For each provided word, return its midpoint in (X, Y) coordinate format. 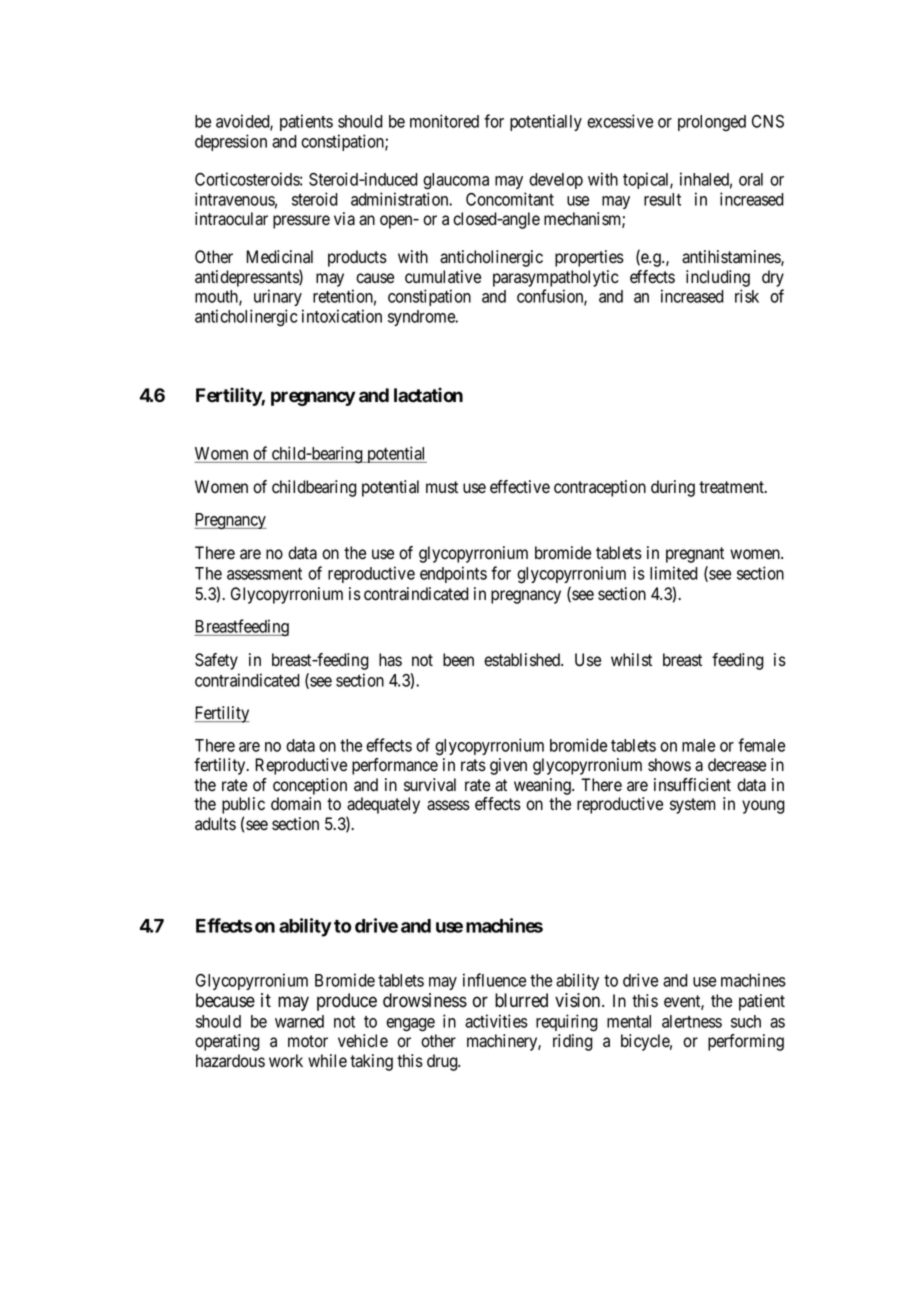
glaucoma (456, 181)
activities (496, 1021)
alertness (692, 1021)
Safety (216, 661)
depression (231, 142)
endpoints (453, 574)
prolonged (712, 123)
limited (674, 573)
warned (299, 1021)
